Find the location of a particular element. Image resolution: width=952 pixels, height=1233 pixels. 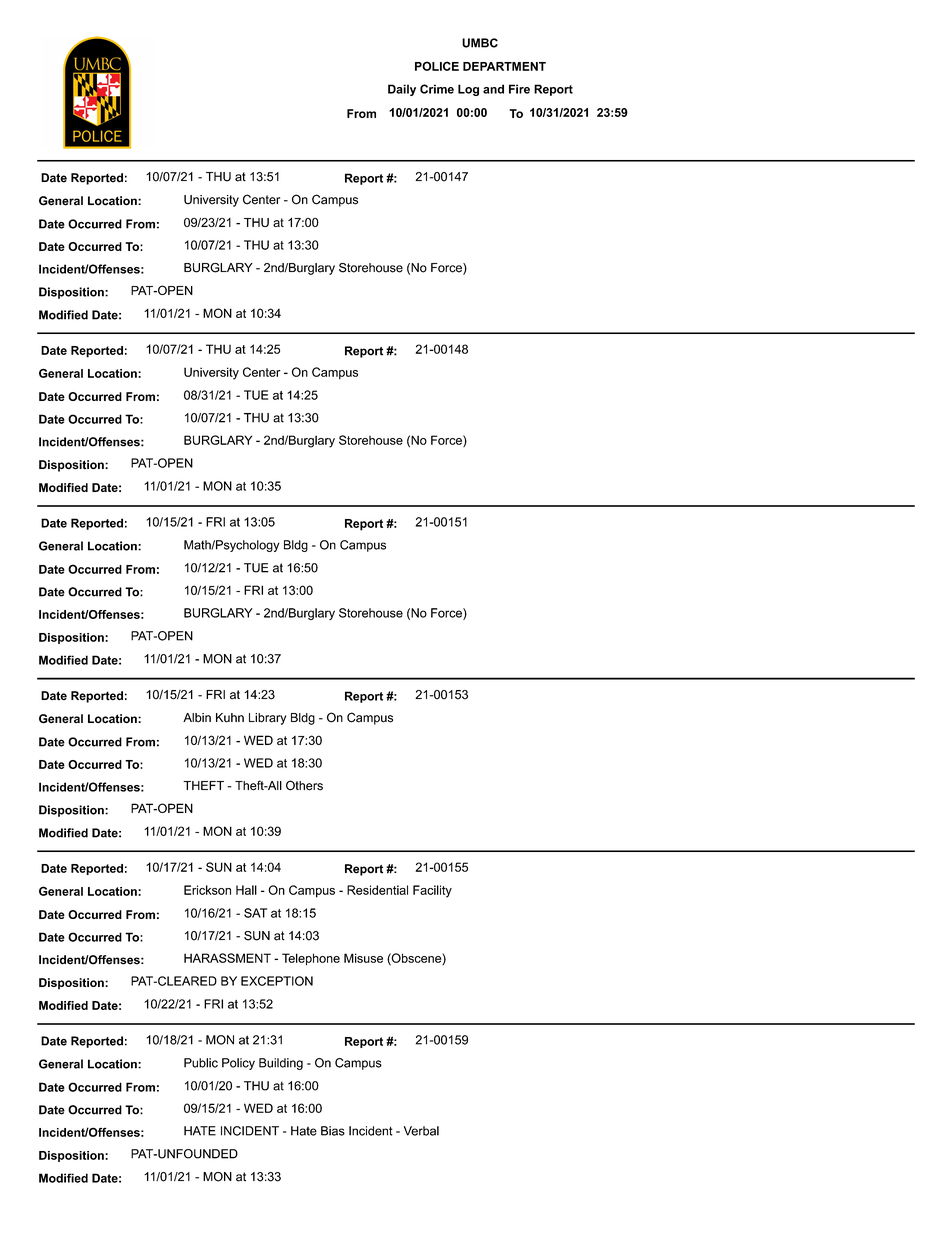

Albin is located at coordinates (197, 718).
